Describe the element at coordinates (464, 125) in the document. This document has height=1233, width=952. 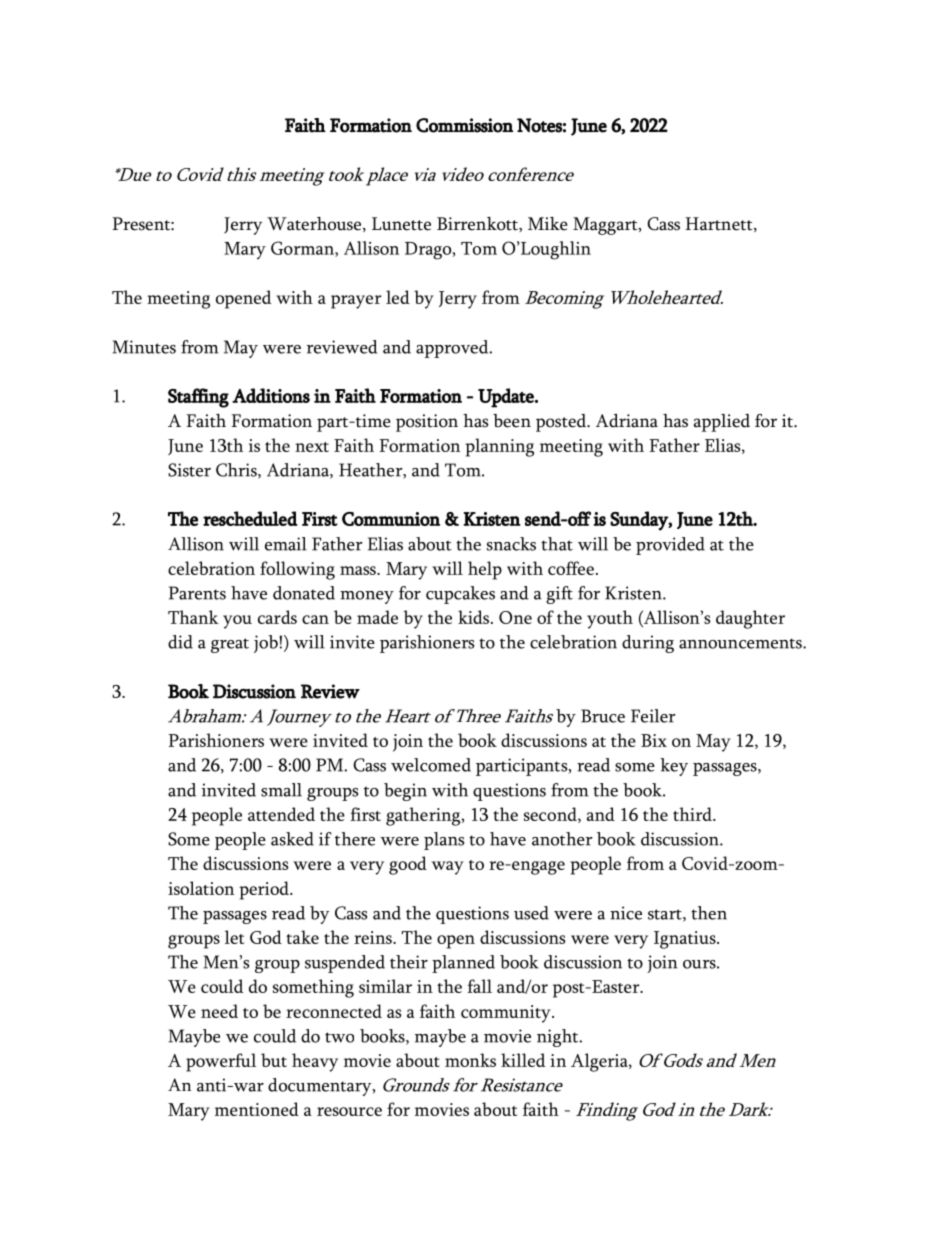
I see `Commission` at that location.
